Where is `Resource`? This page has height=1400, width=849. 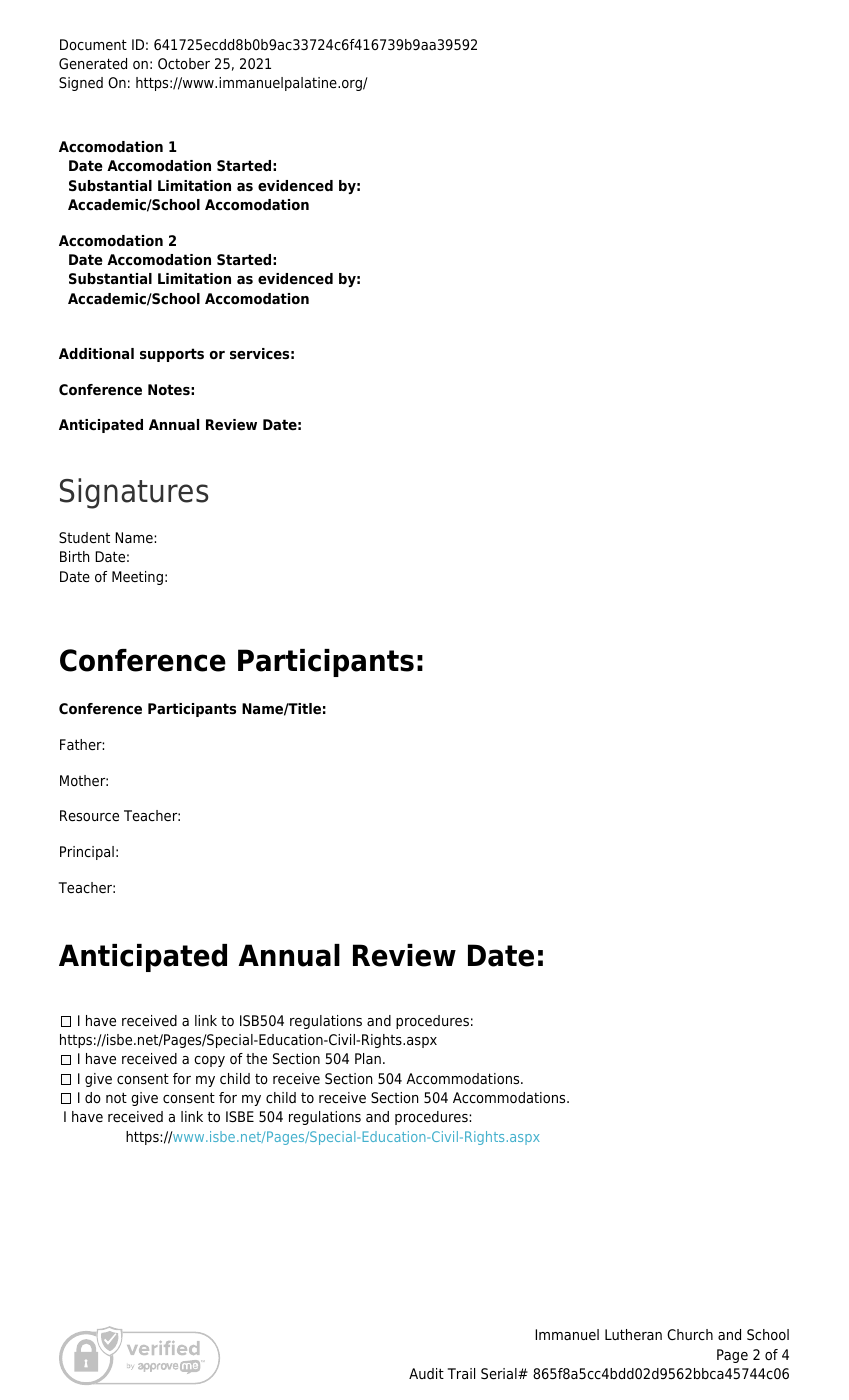
Resource is located at coordinates (89, 816).
